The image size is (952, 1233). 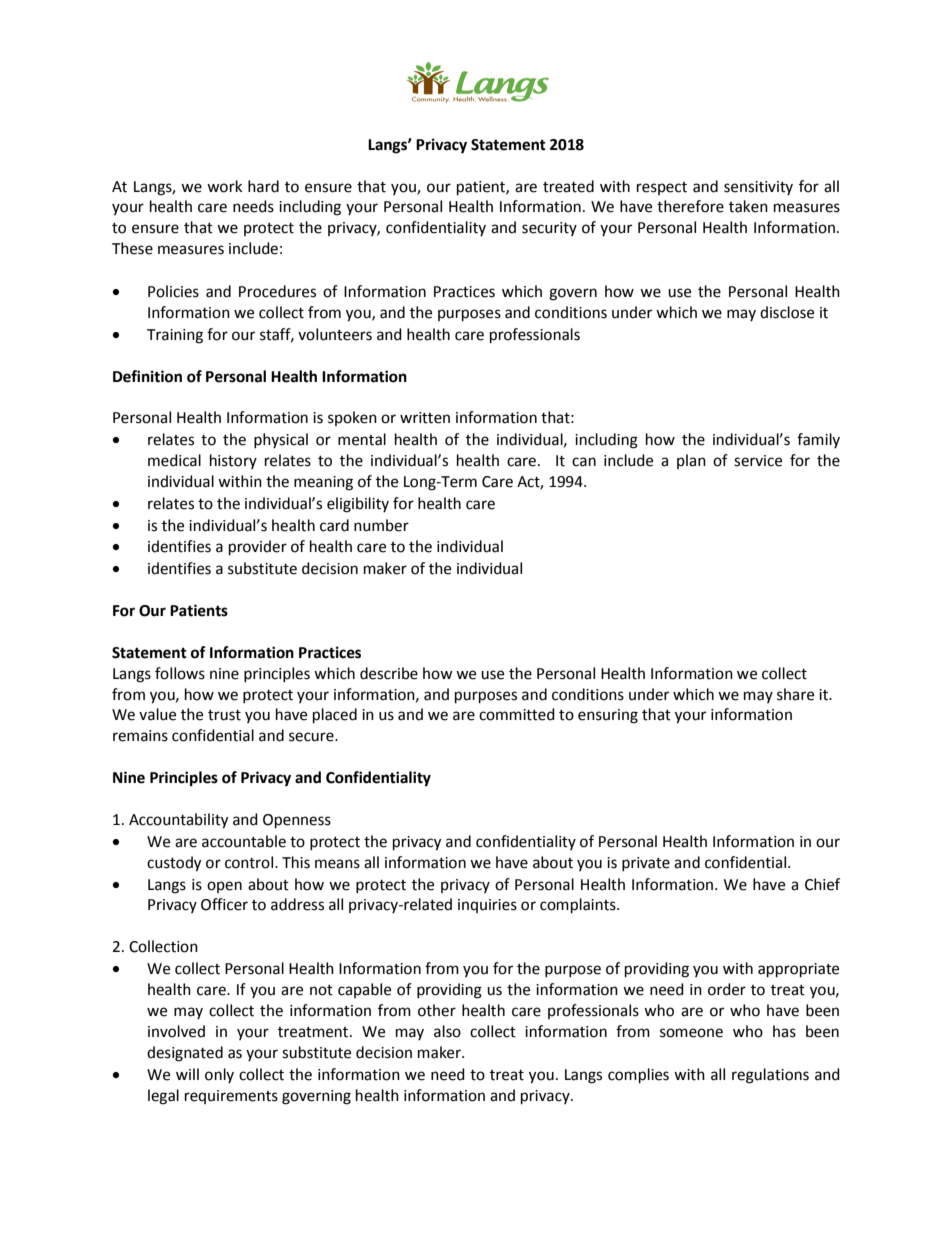 I want to click on Chief, so click(x=822, y=884).
